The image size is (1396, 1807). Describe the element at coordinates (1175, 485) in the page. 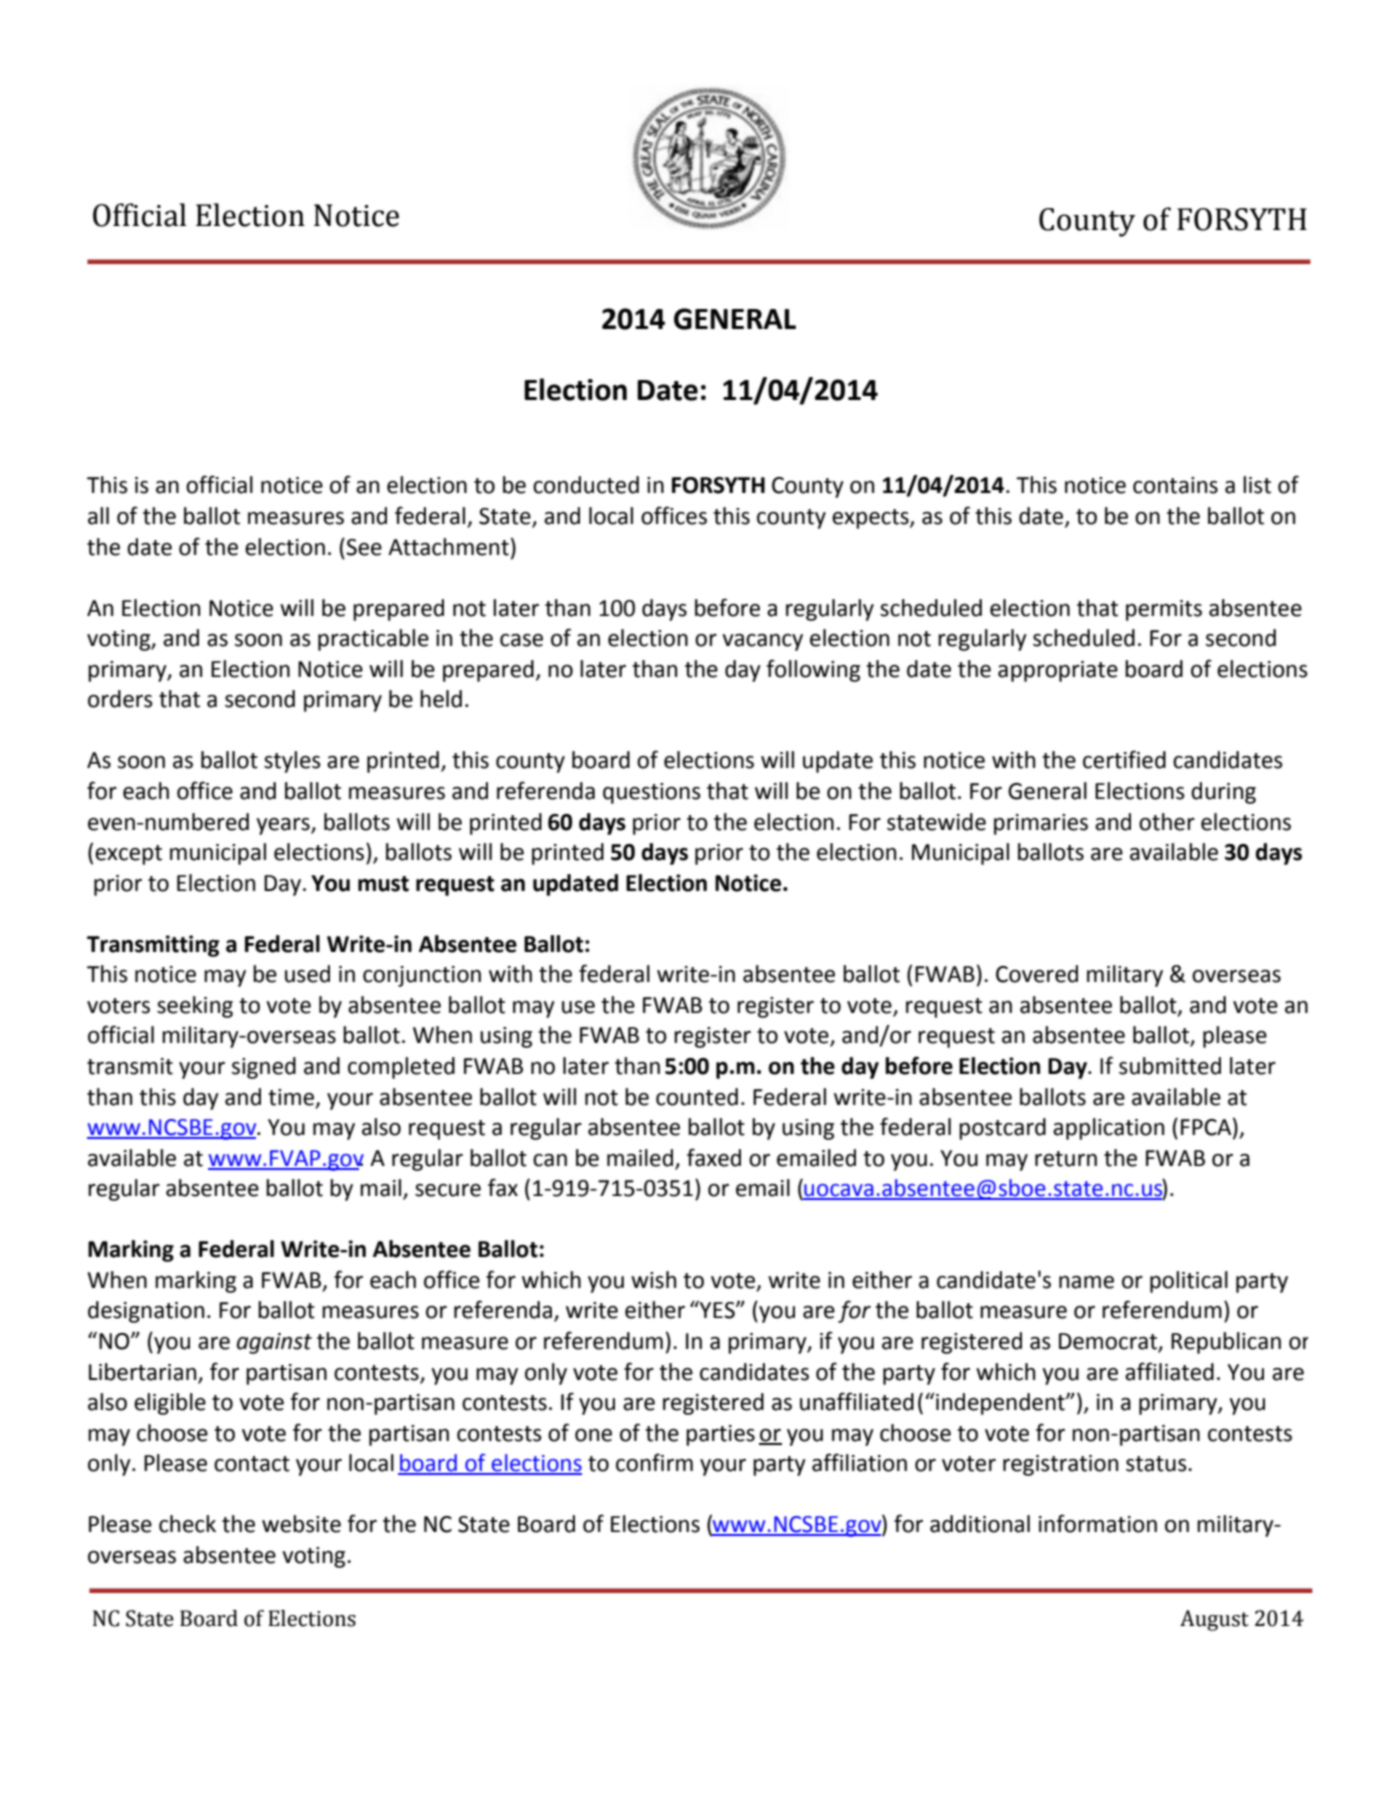

I see `contains` at that location.
